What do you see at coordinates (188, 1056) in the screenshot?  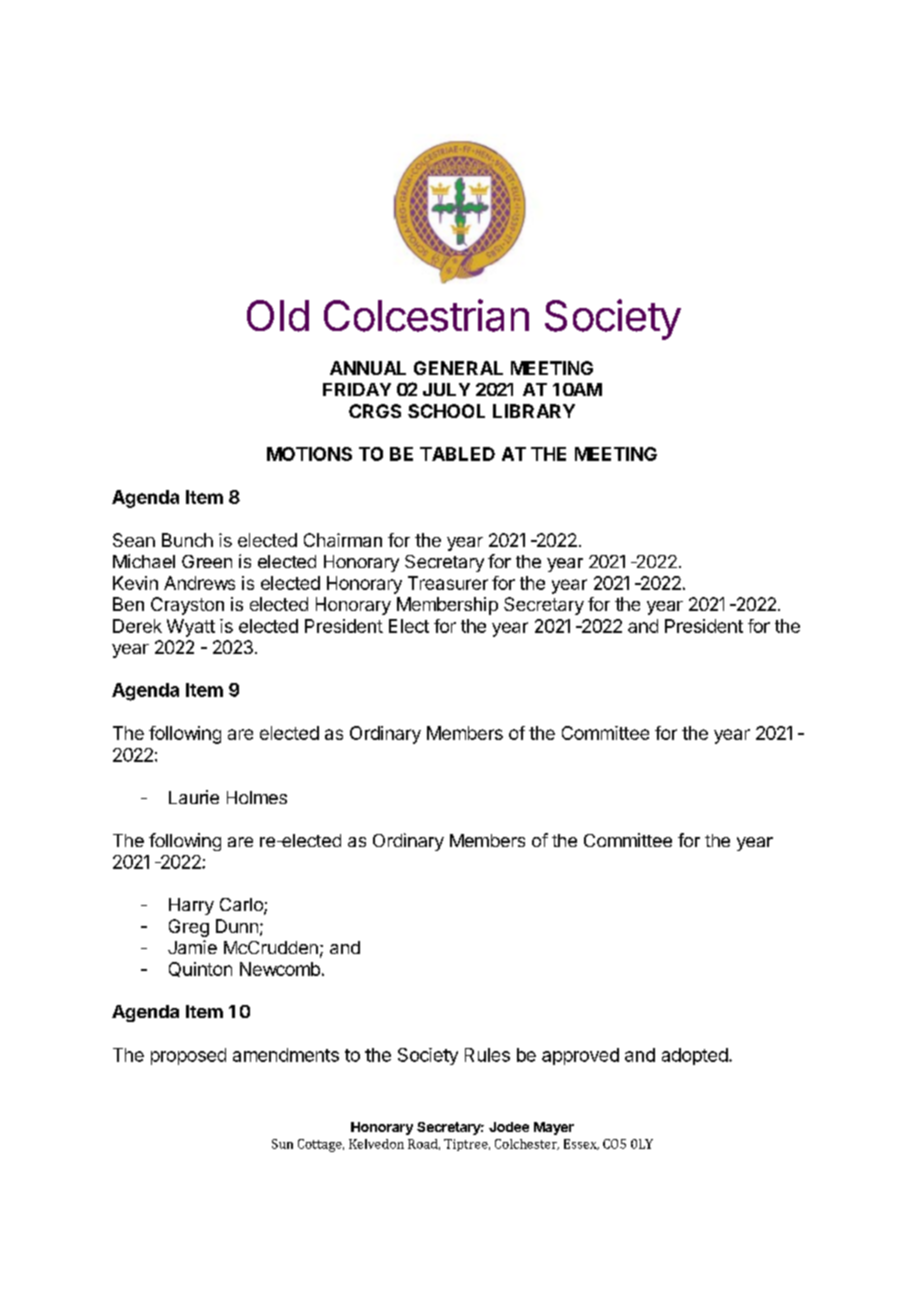 I see `proposed` at bounding box center [188, 1056].
